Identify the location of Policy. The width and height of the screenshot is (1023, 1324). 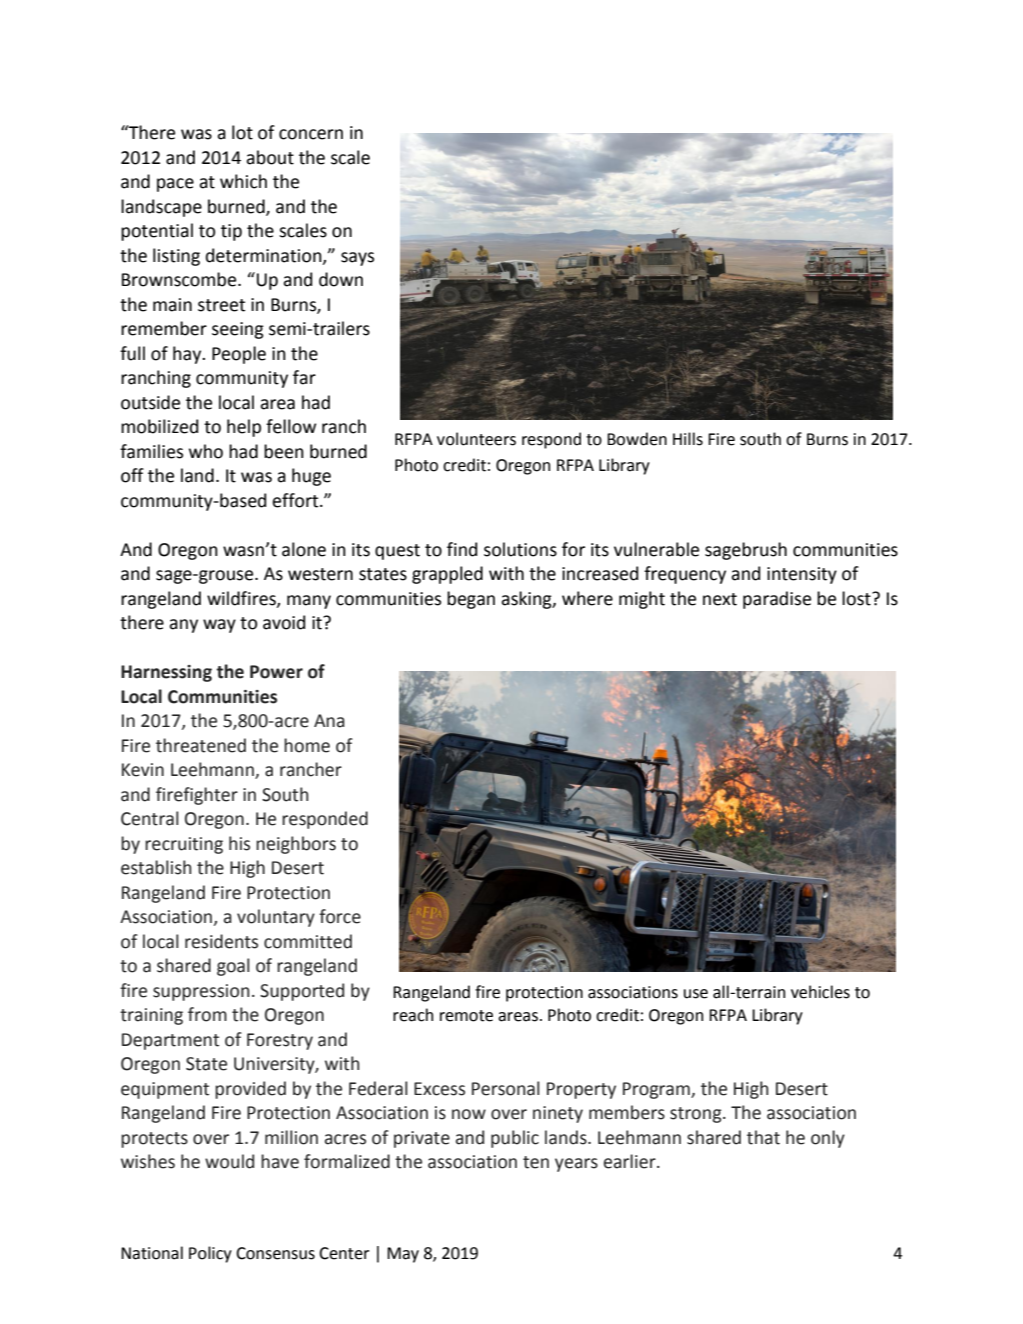
(210, 1254).
